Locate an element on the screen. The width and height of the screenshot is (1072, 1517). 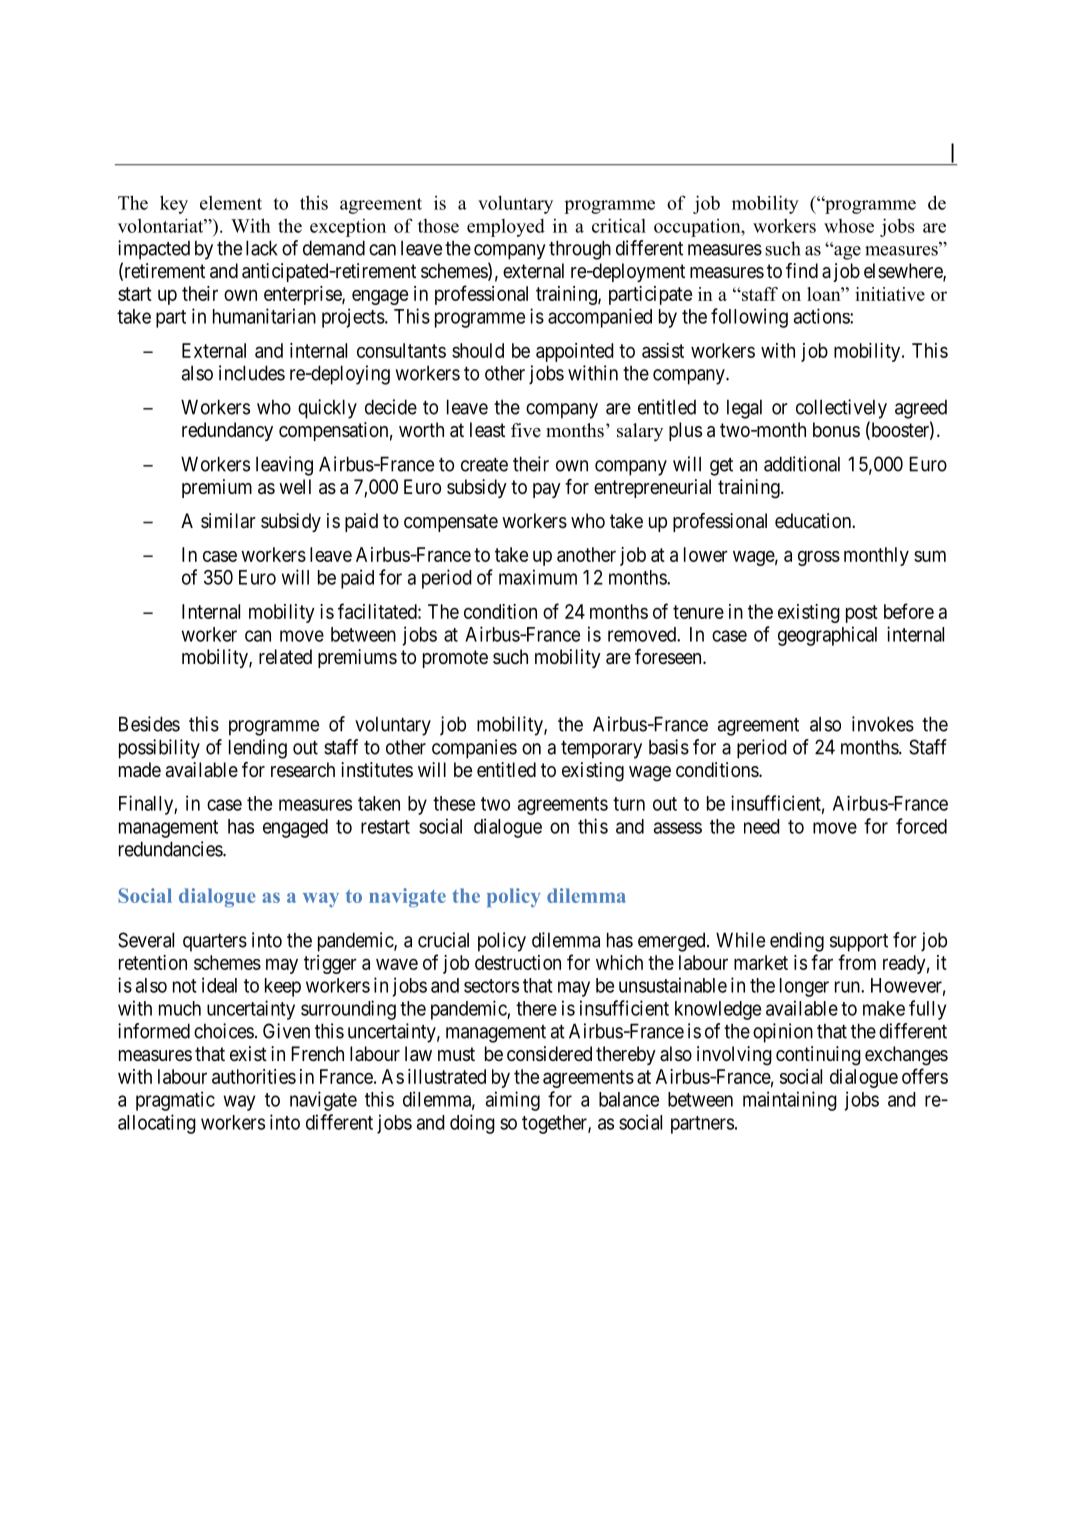
employed is located at coordinates (506, 228).
